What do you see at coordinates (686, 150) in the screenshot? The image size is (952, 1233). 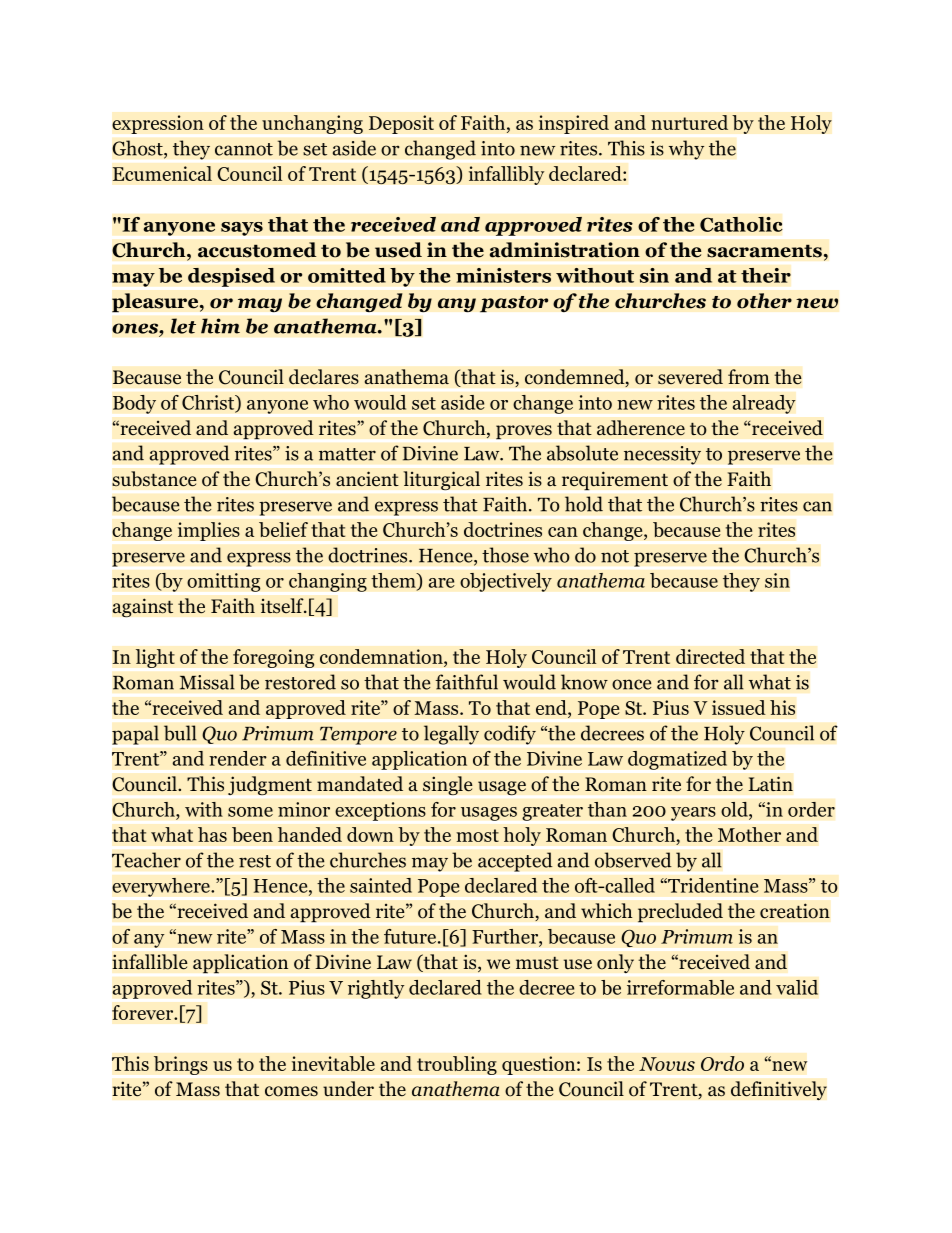 I see `why` at bounding box center [686, 150].
